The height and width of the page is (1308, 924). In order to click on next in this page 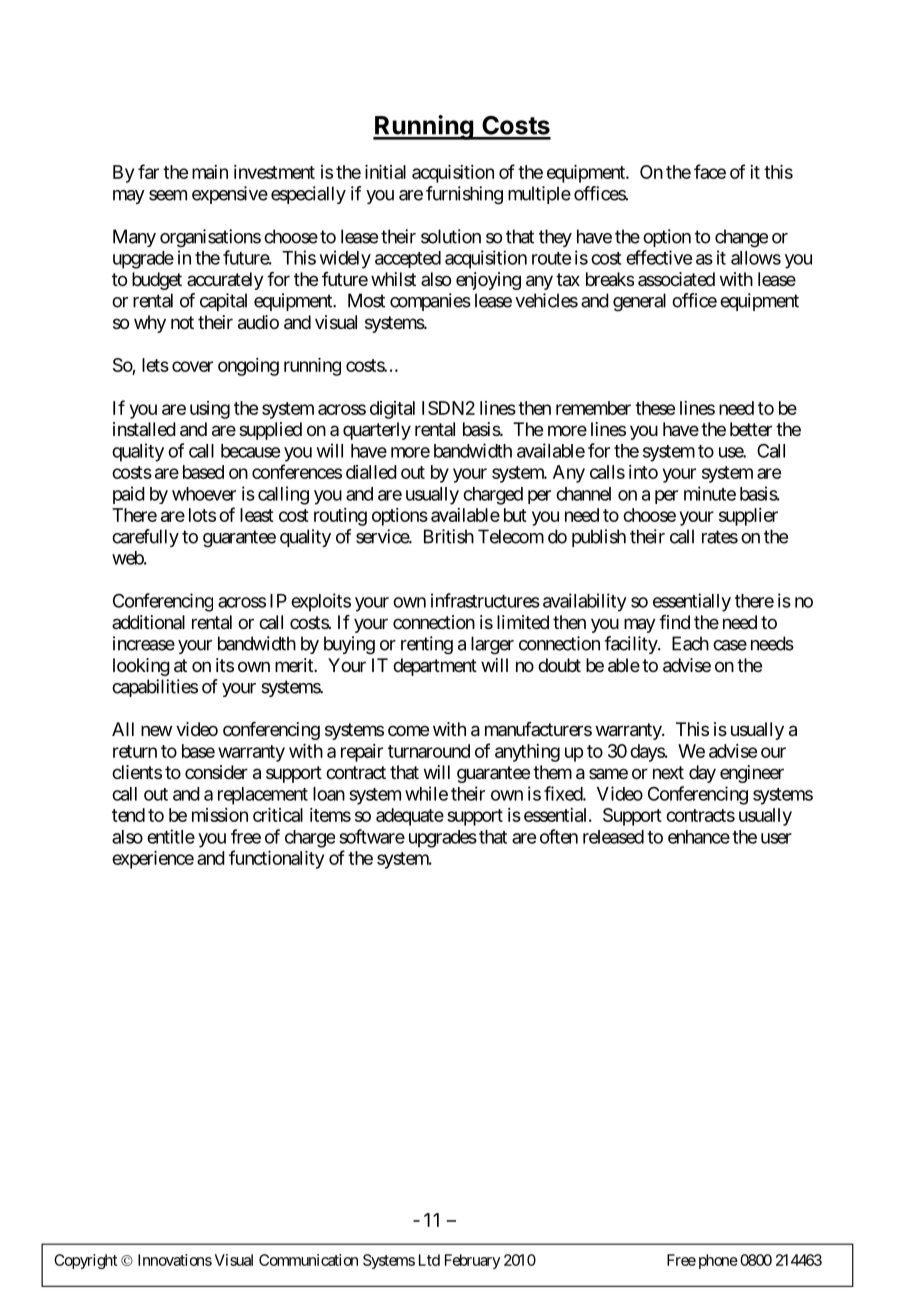, I will do `click(668, 772)`.
